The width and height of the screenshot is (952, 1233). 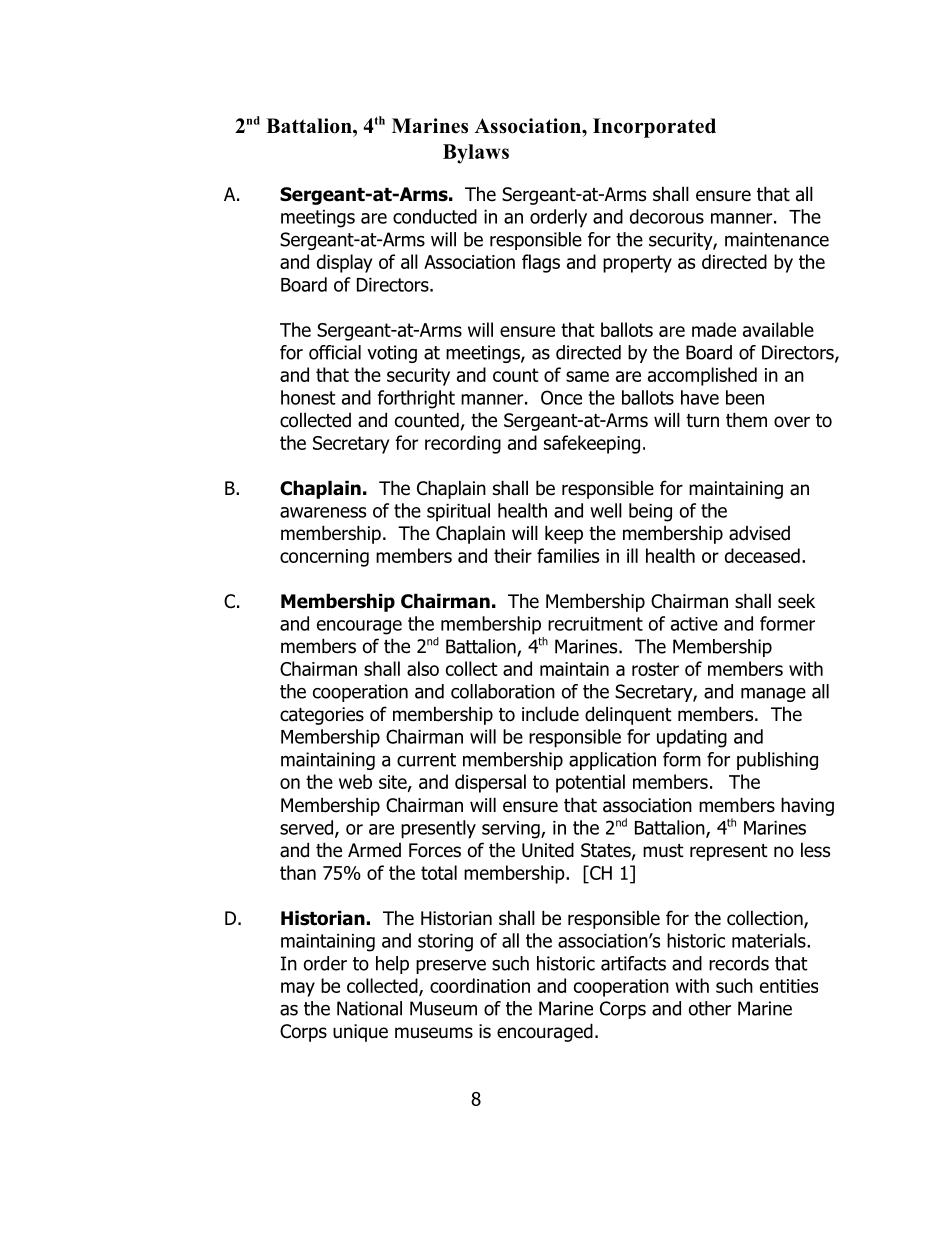 What do you see at coordinates (369, 1008) in the screenshot?
I see `National` at bounding box center [369, 1008].
